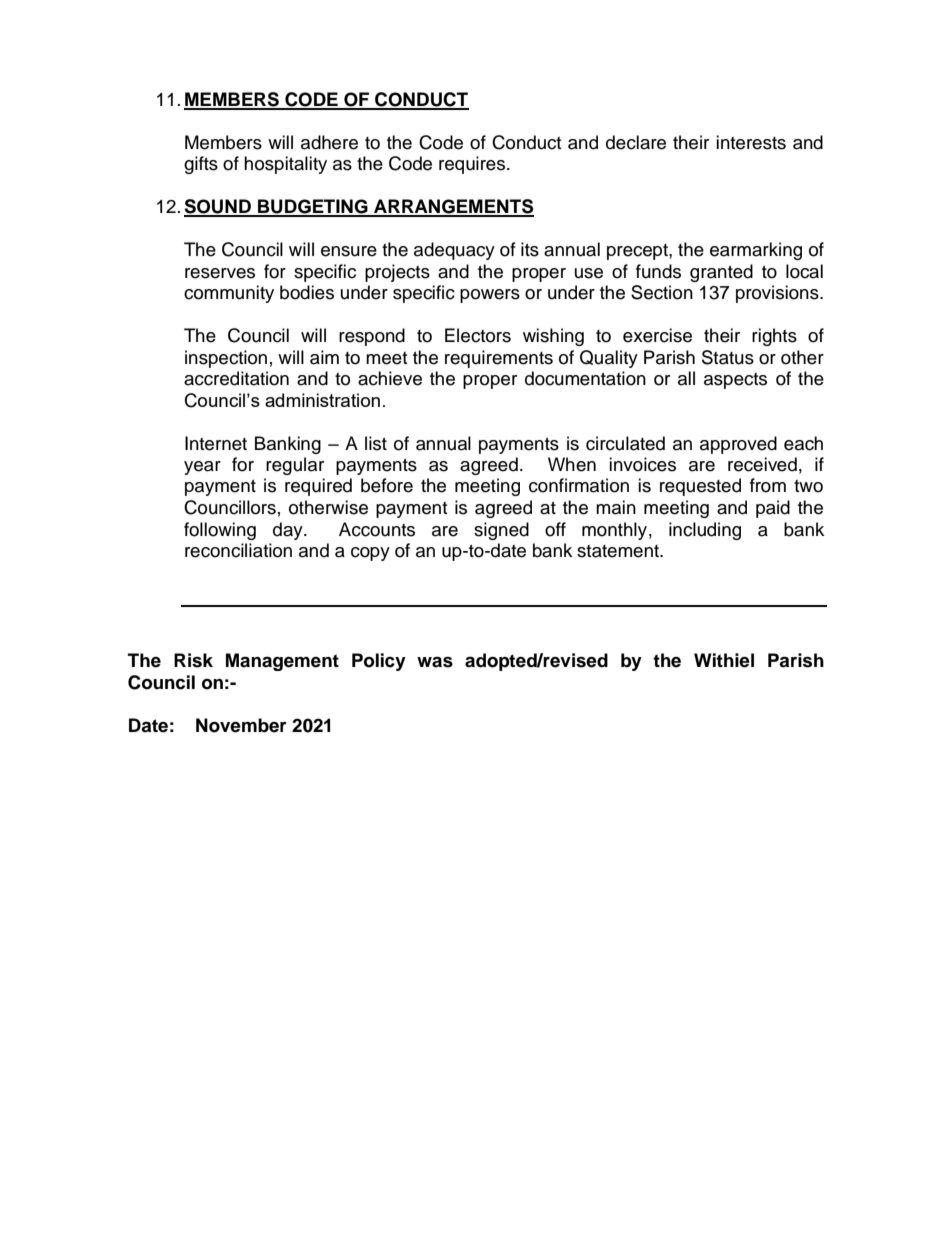 The height and width of the page is (1233, 952). What do you see at coordinates (751, 142) in the page?
I see `interests` at bounding box center [751, 142].
